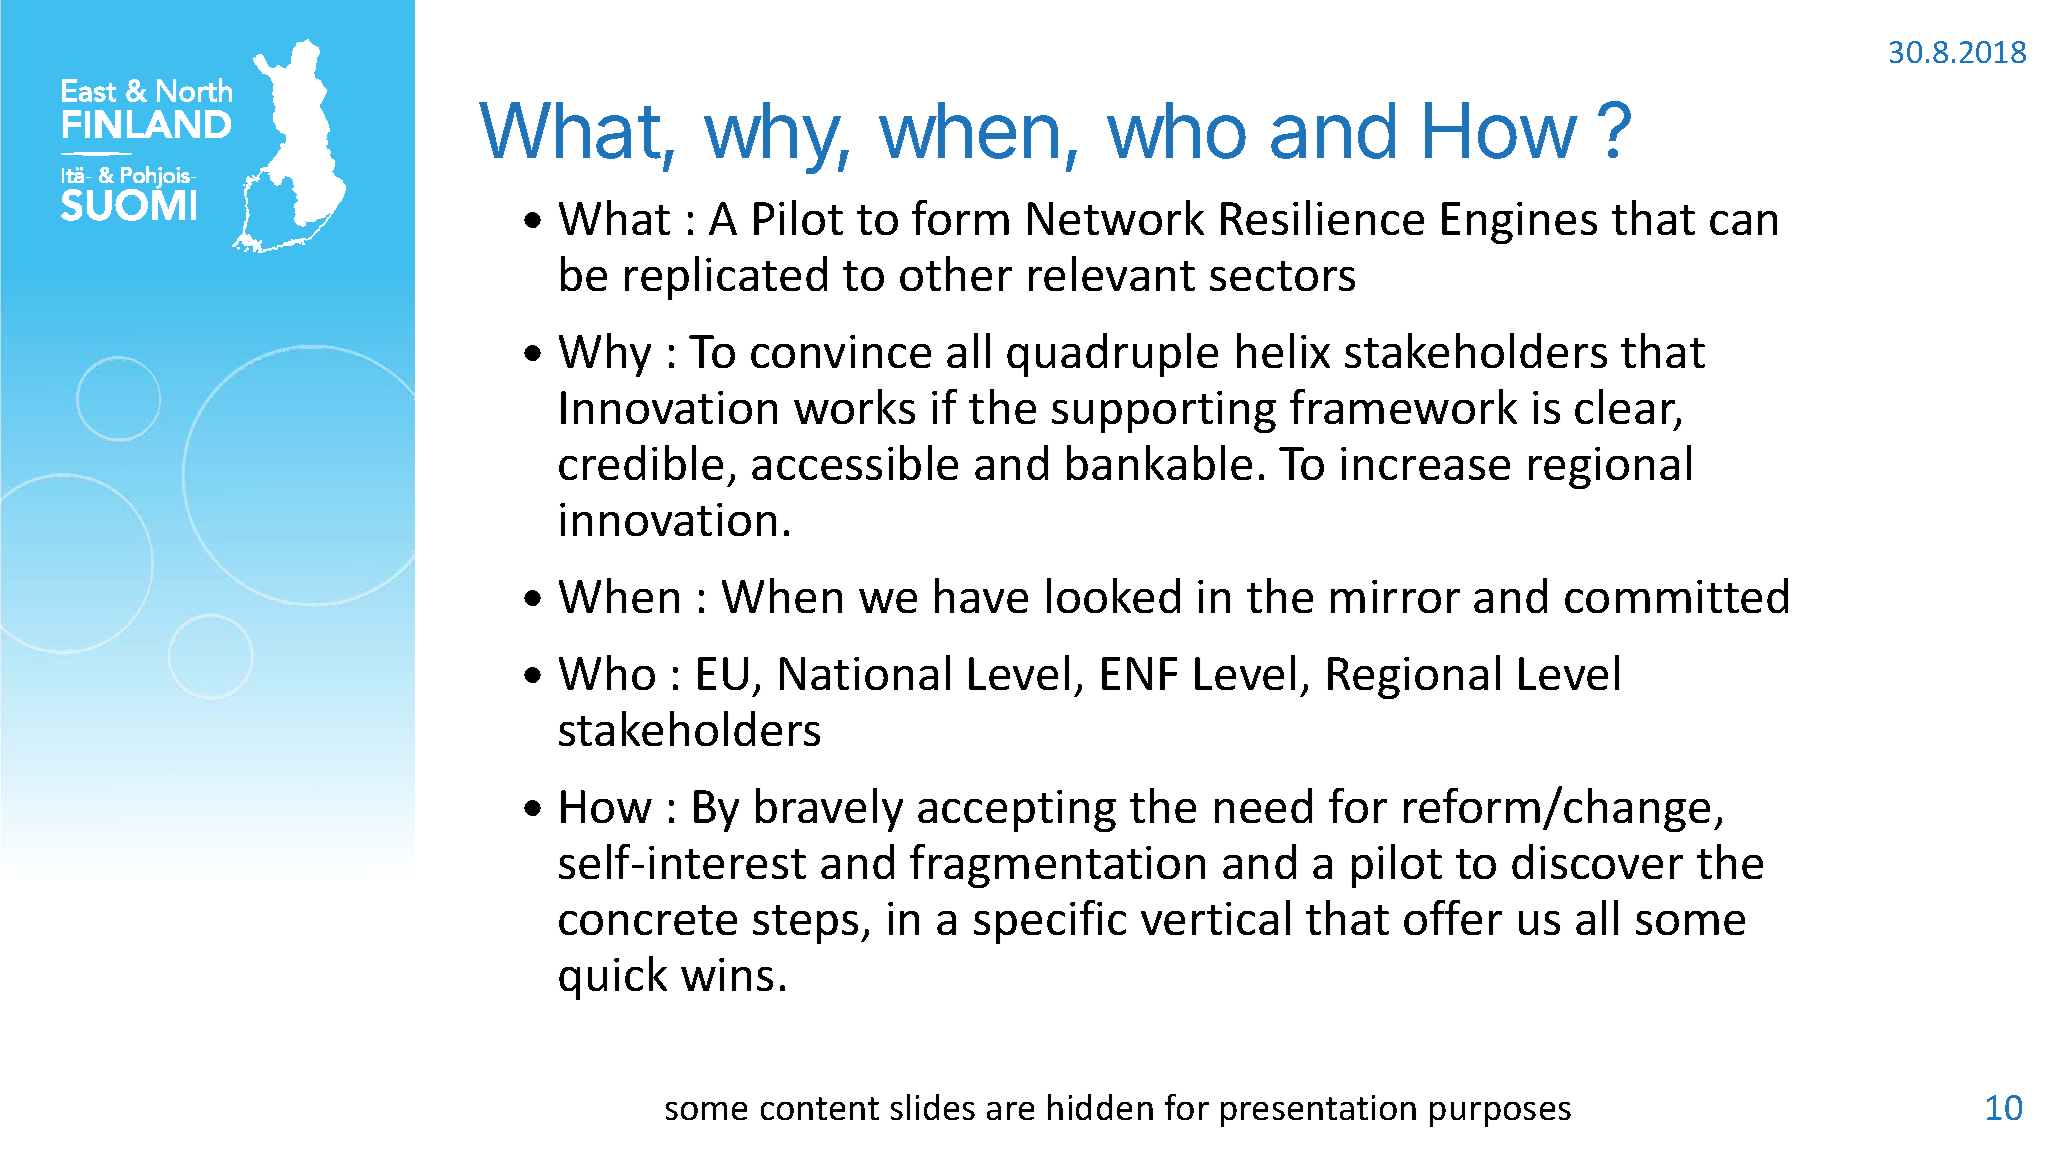 The width and height of the screenshot is (2066, 1162). What do you see at coordinates (1500, 1114) in the screenshot?
I see `purposes` at bounding box center [1500, 1114].
